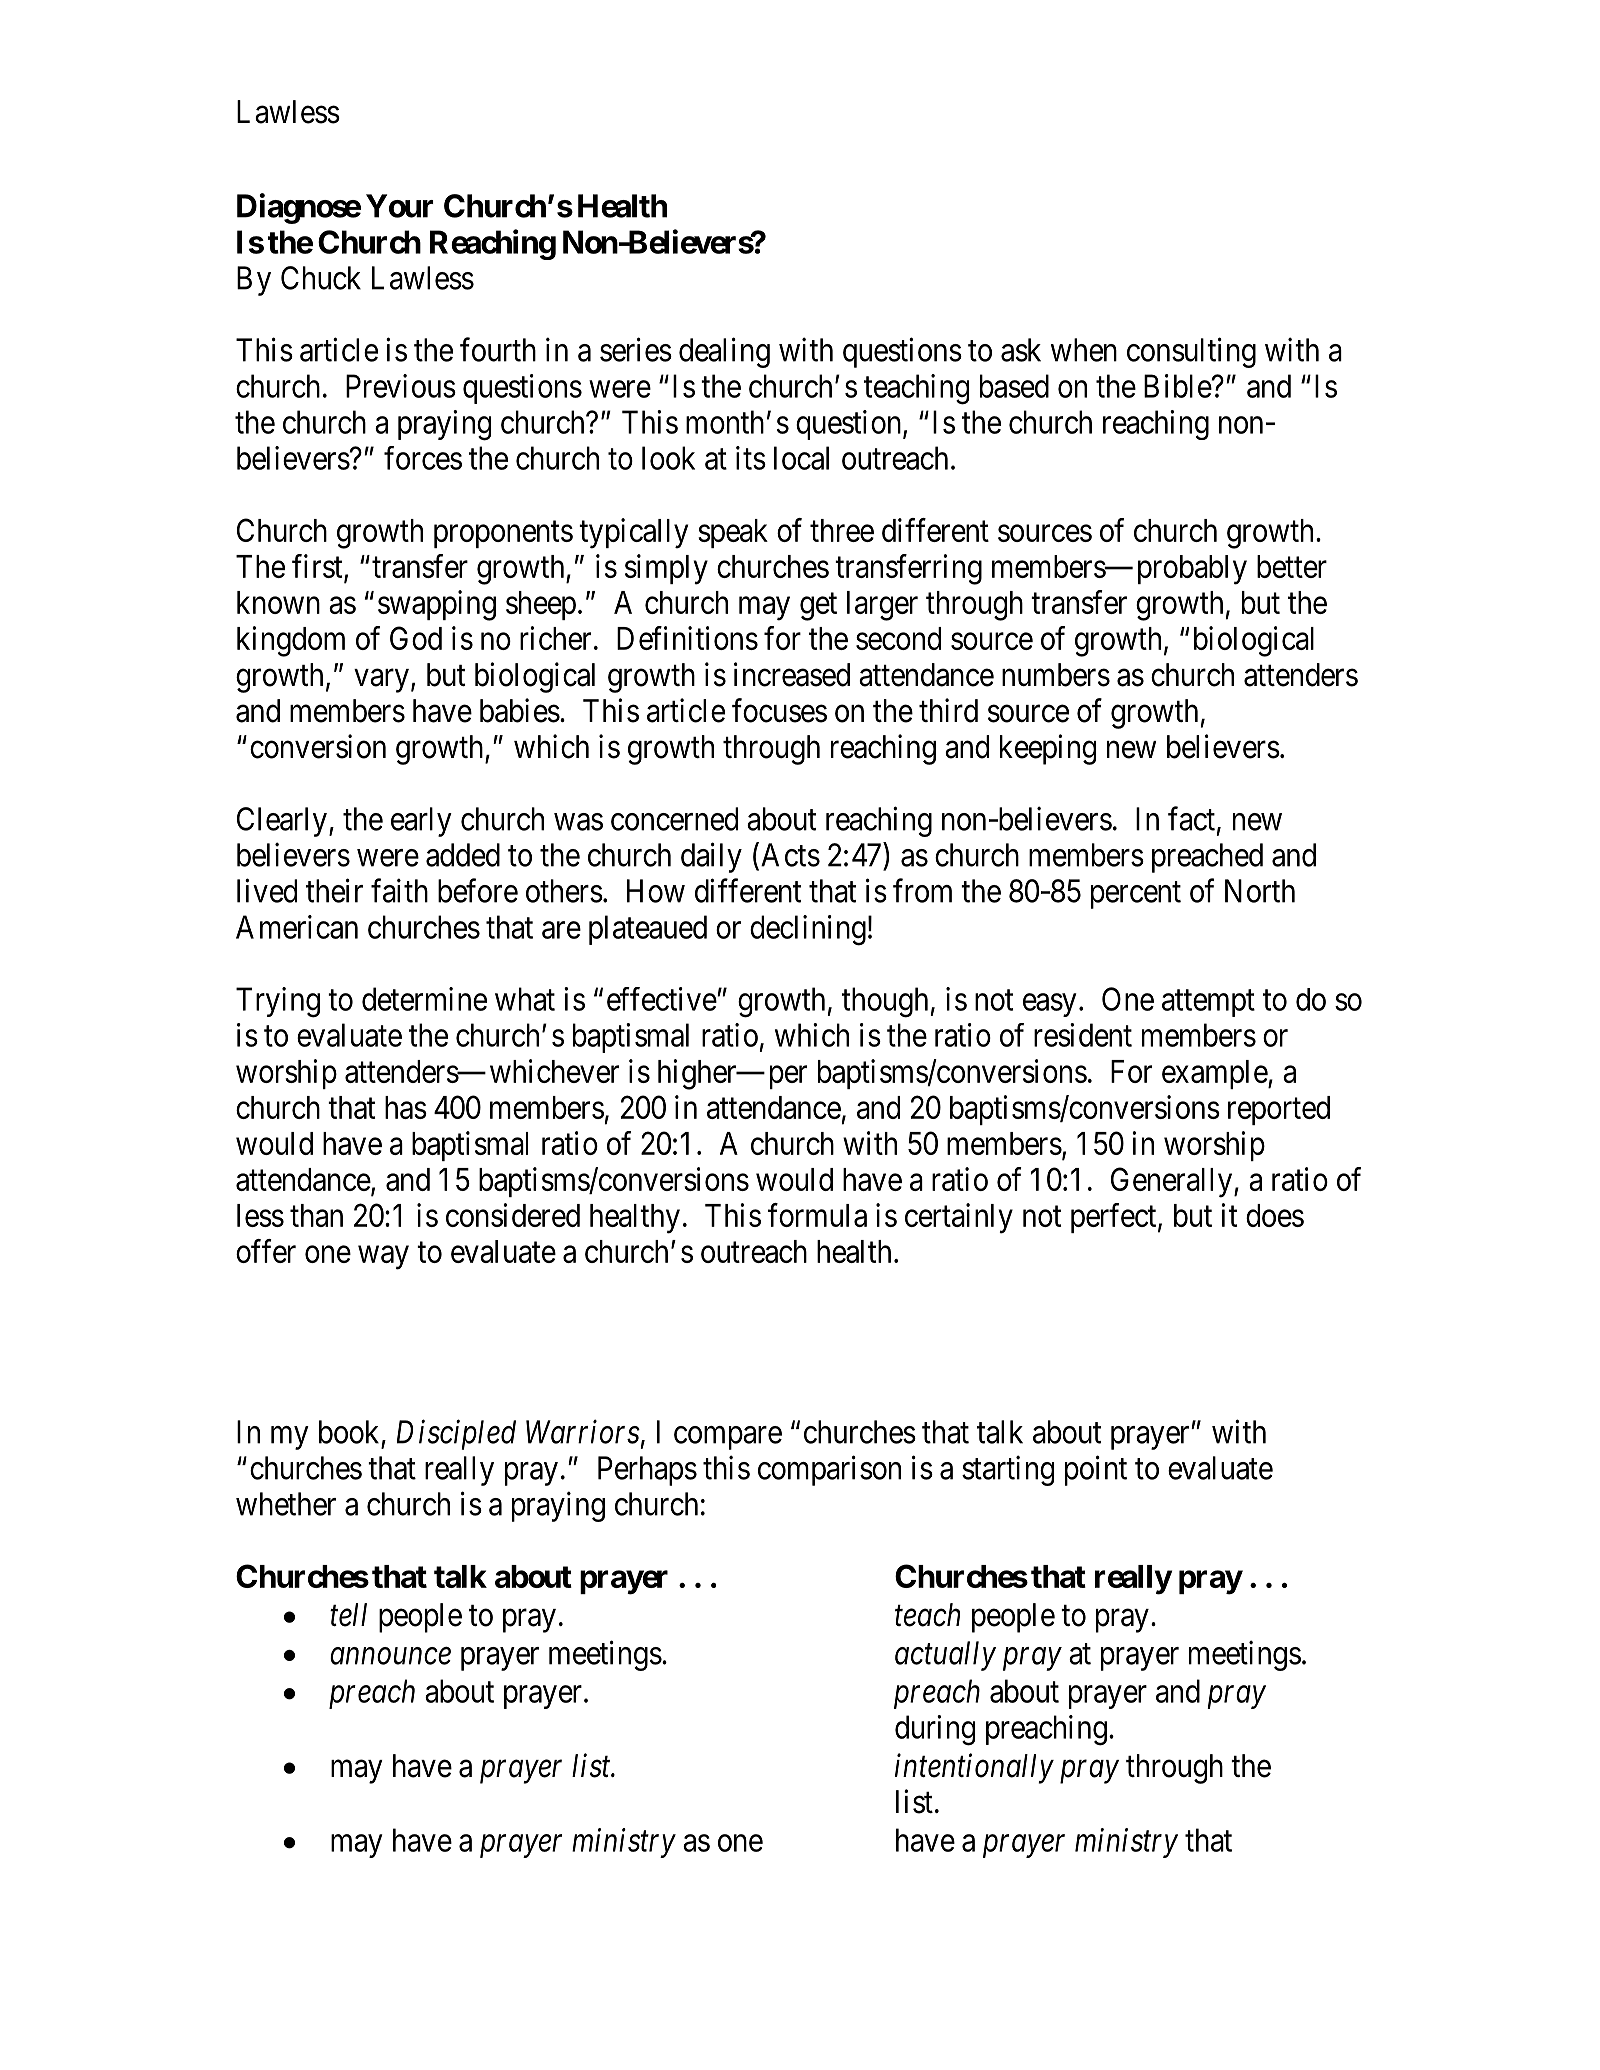 The height and width of the screenshot is (2070, 1600). Describe the element at coordinates (935, 1730) in the screenshot. I see `during` at that location.
